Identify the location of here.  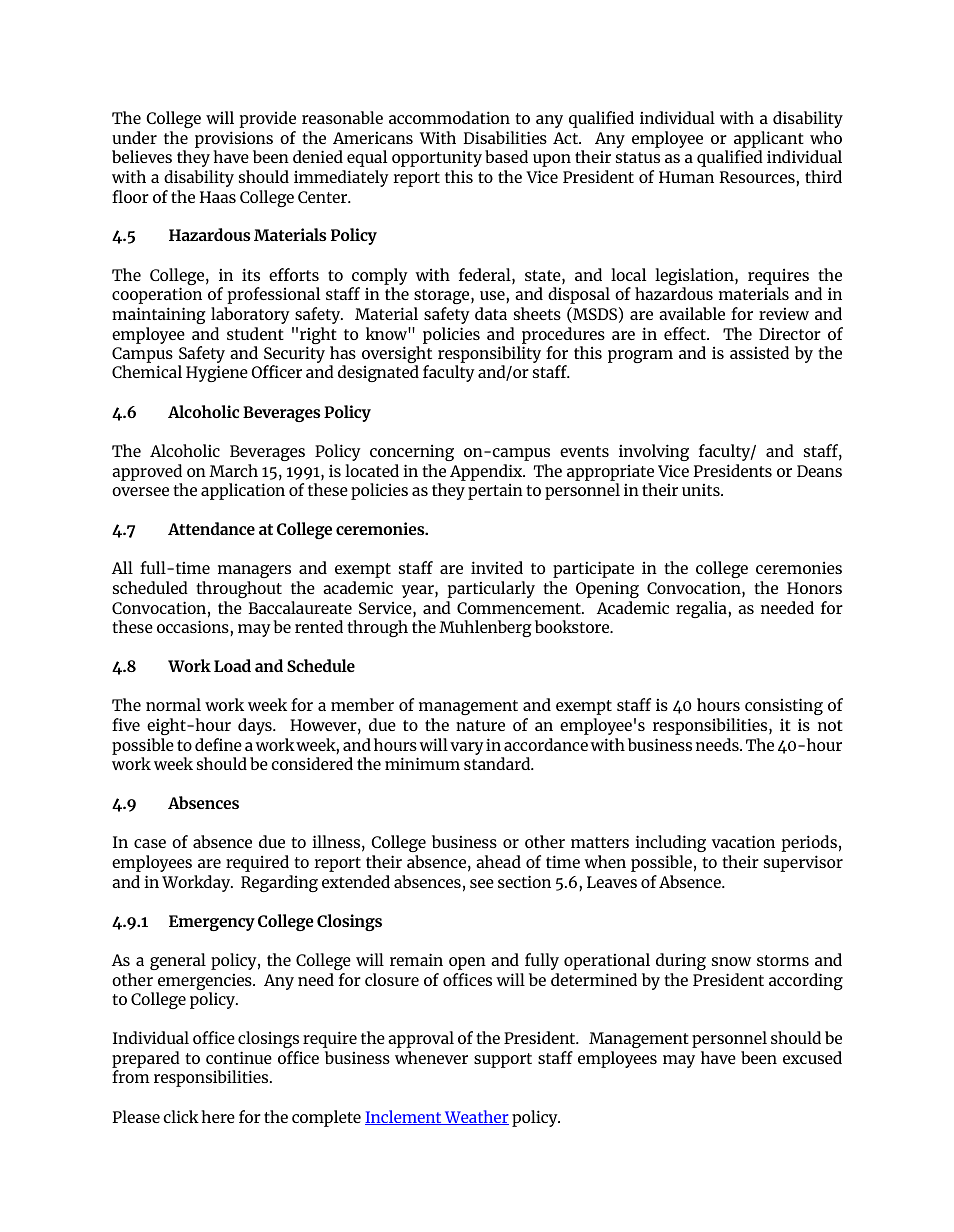
(218, 1116).
